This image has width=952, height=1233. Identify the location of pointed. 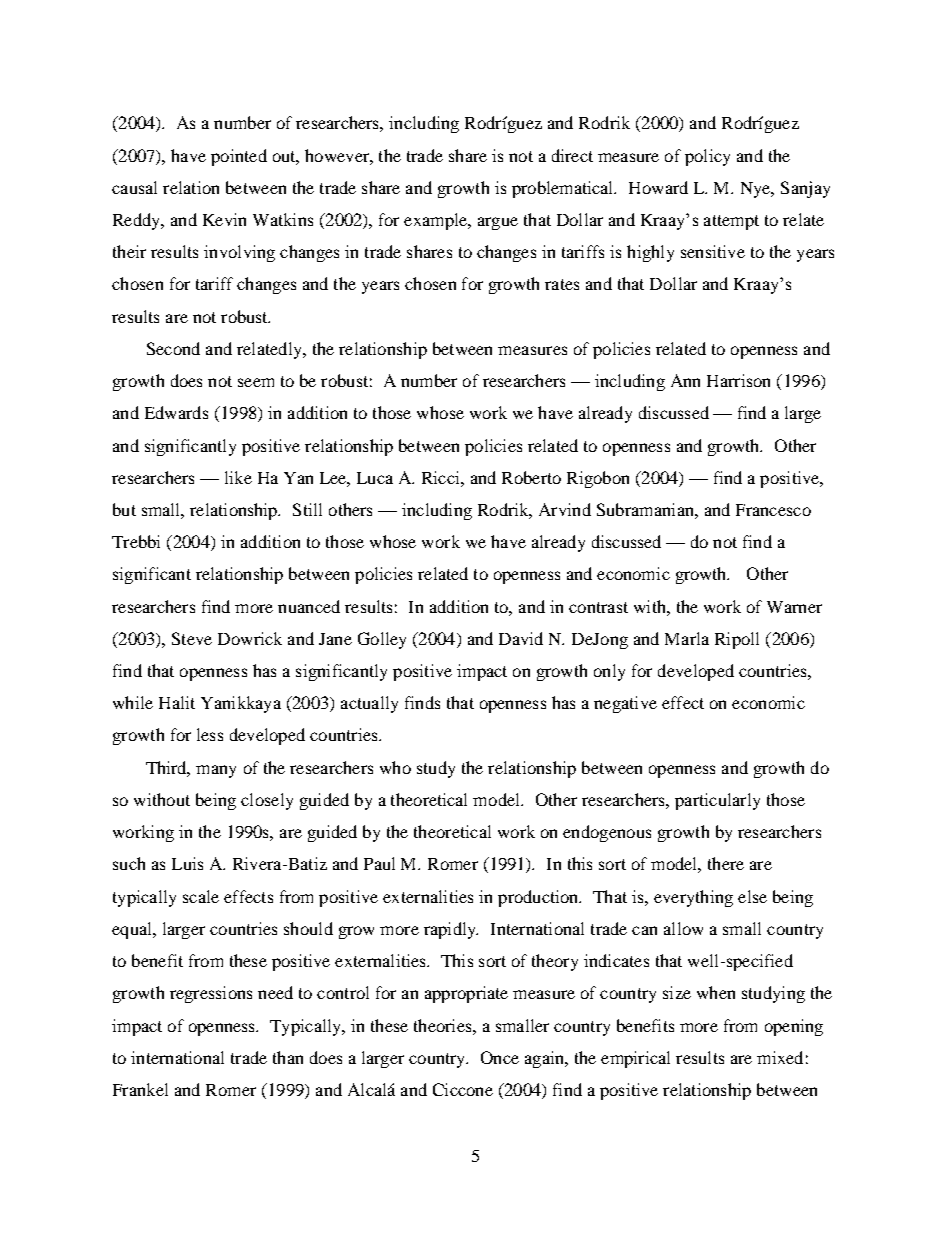
(239, 157).
